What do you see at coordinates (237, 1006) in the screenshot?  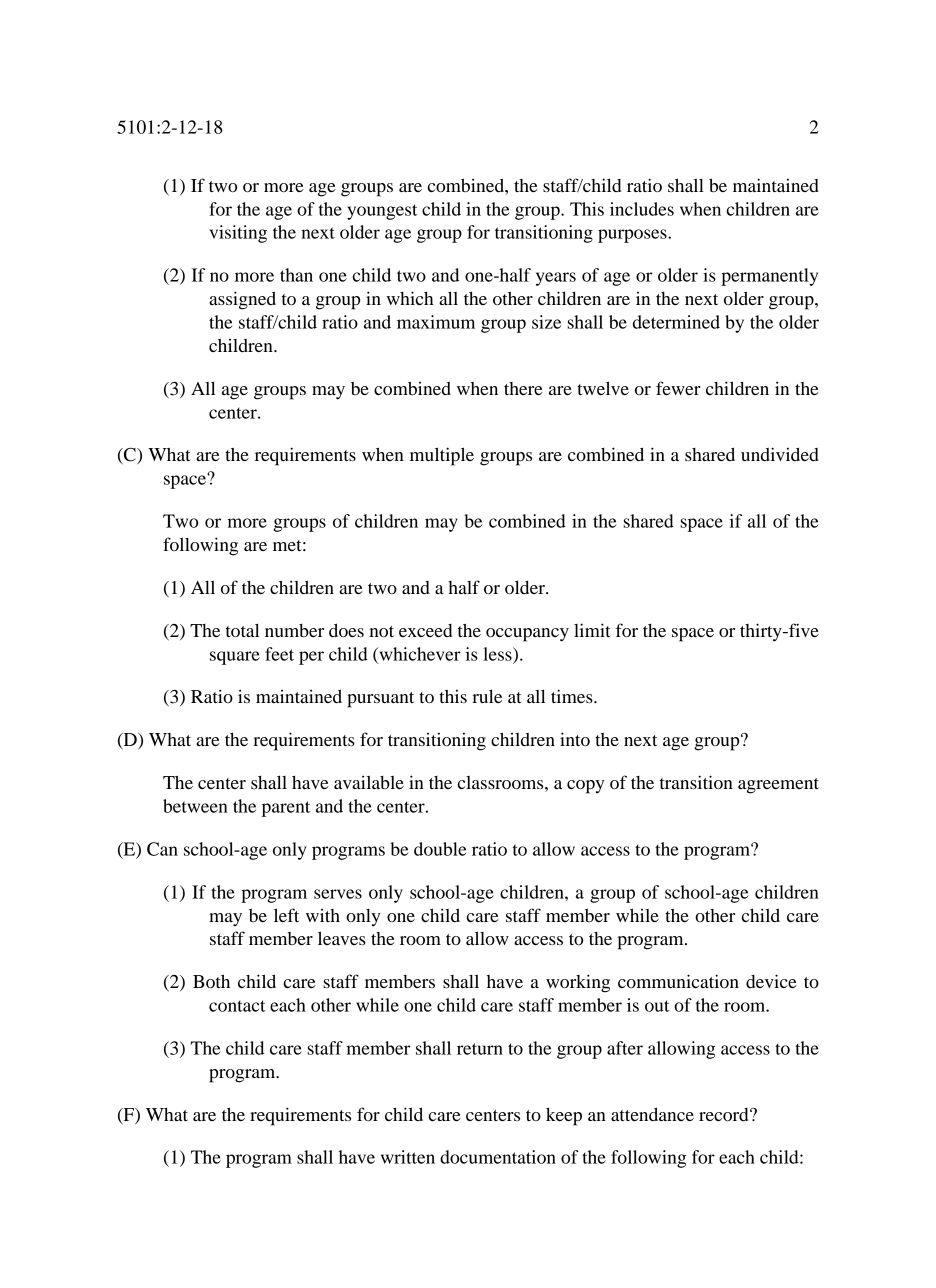 I see `contact` at bounding box center [237, 1006].
